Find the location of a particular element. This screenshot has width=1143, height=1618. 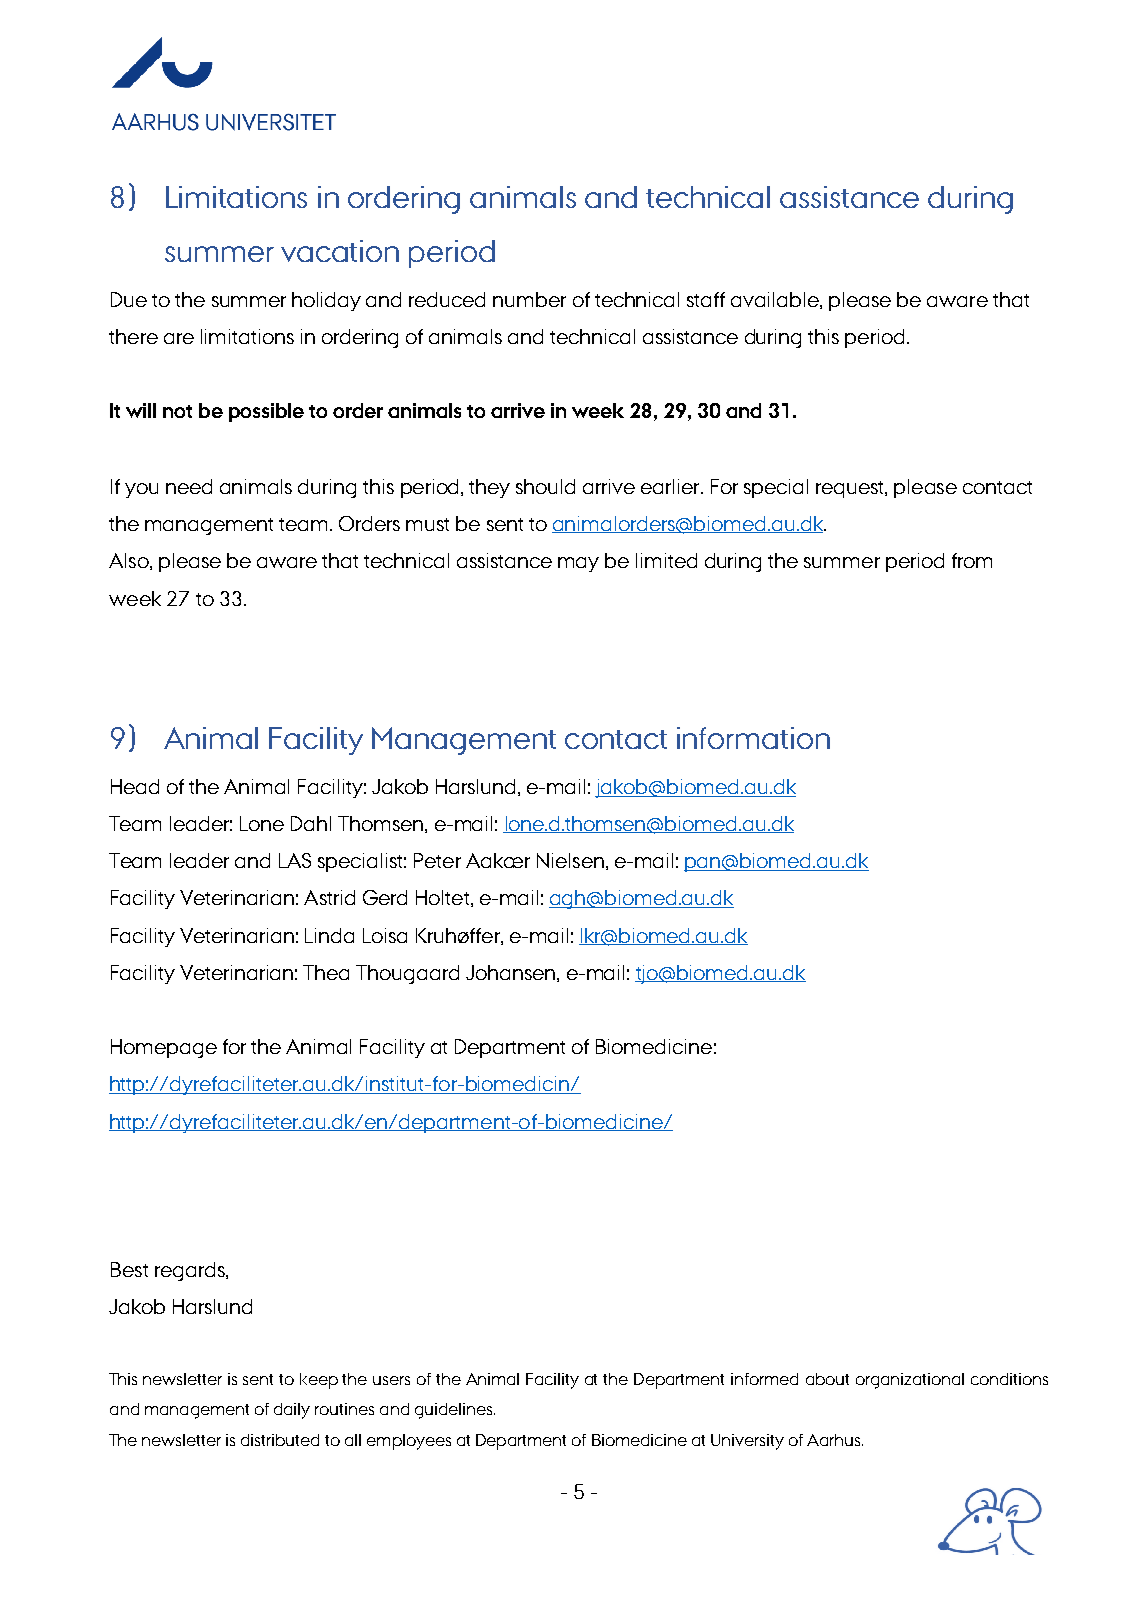

LAS is located at coordinates (295, 860).
